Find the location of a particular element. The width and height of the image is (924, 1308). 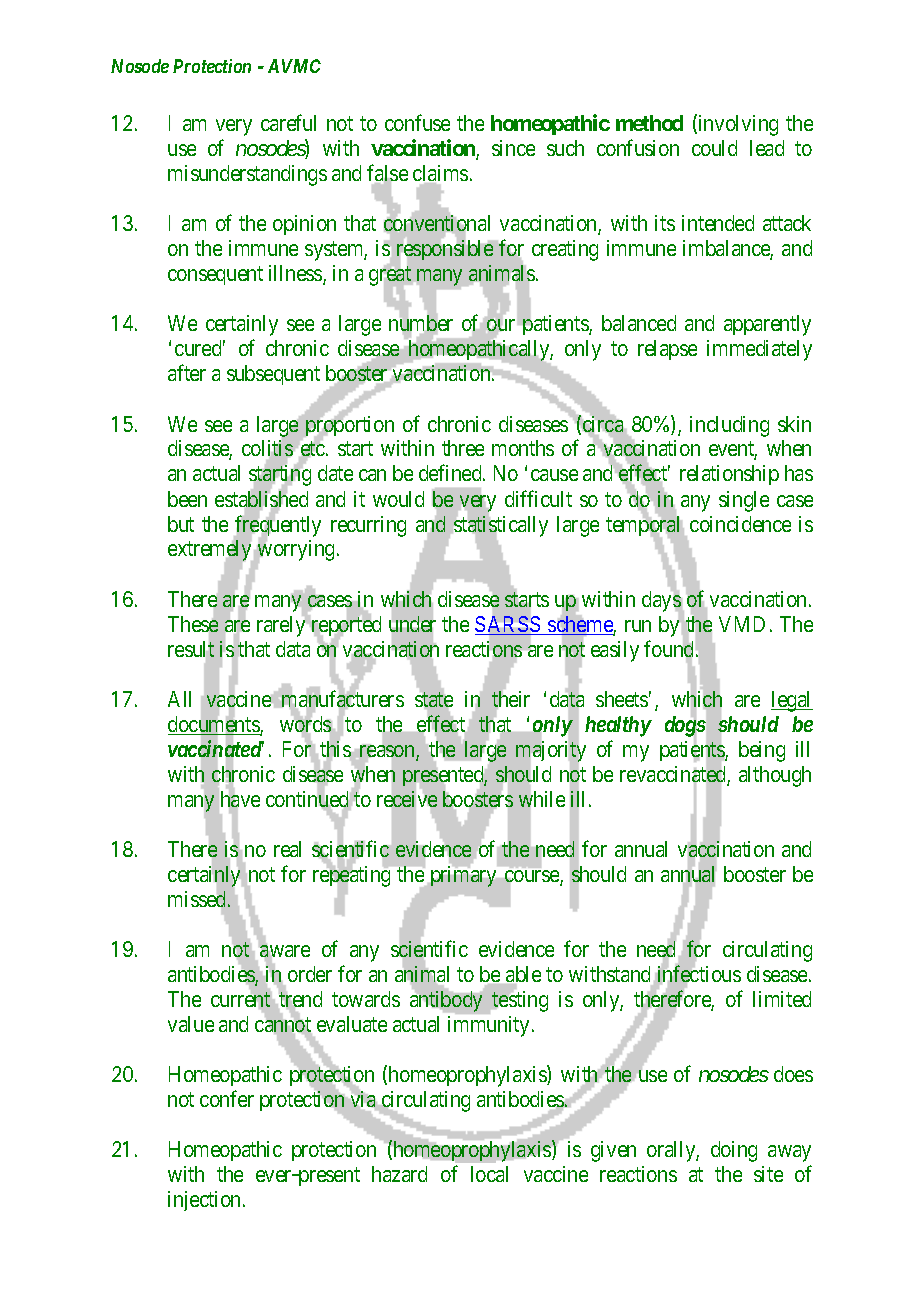

limited is located at coordinates (782, 999).
